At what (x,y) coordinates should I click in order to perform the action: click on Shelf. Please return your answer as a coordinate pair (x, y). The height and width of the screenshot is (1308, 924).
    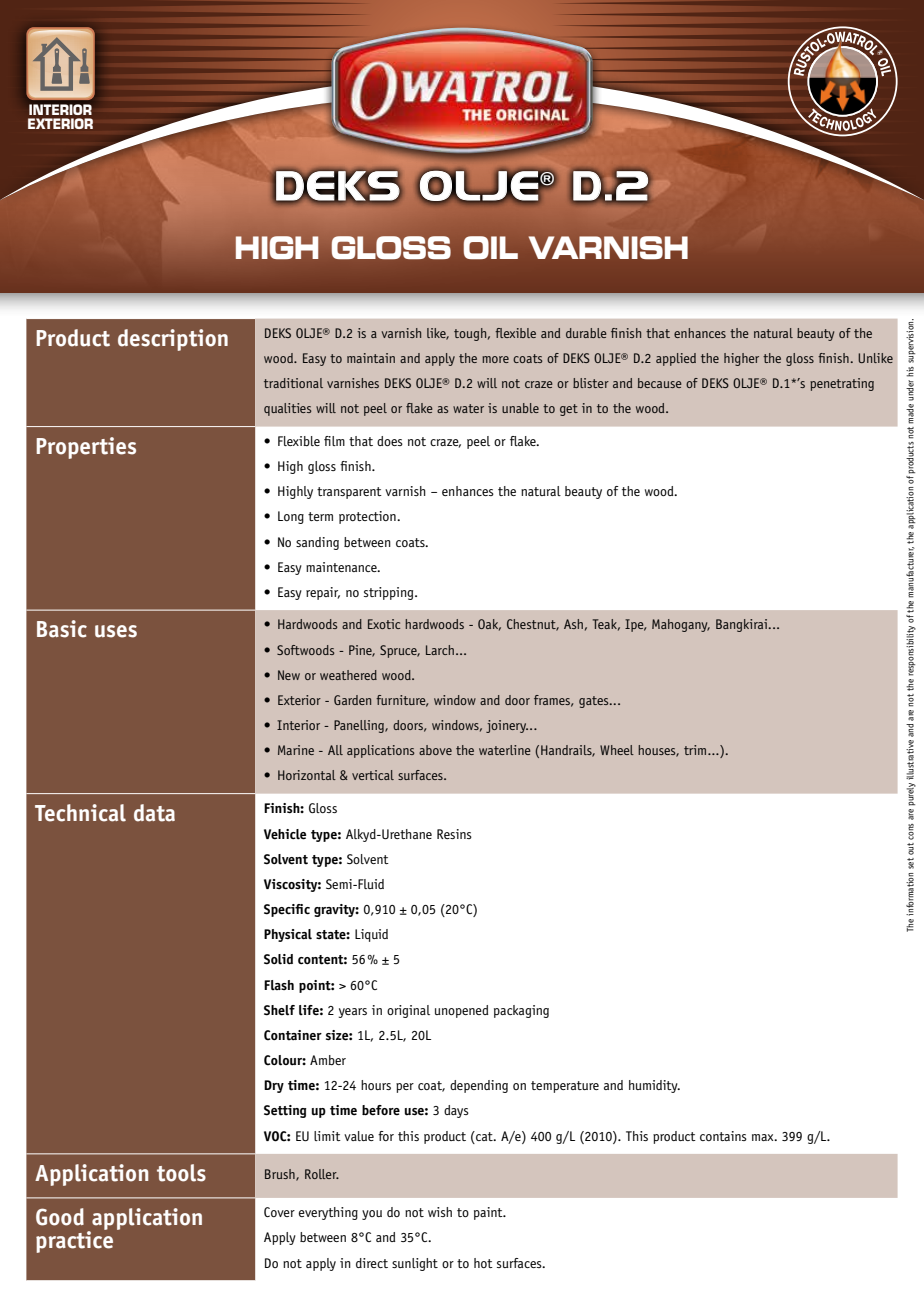
    Looking at the image, I should click on (279, 1010).
